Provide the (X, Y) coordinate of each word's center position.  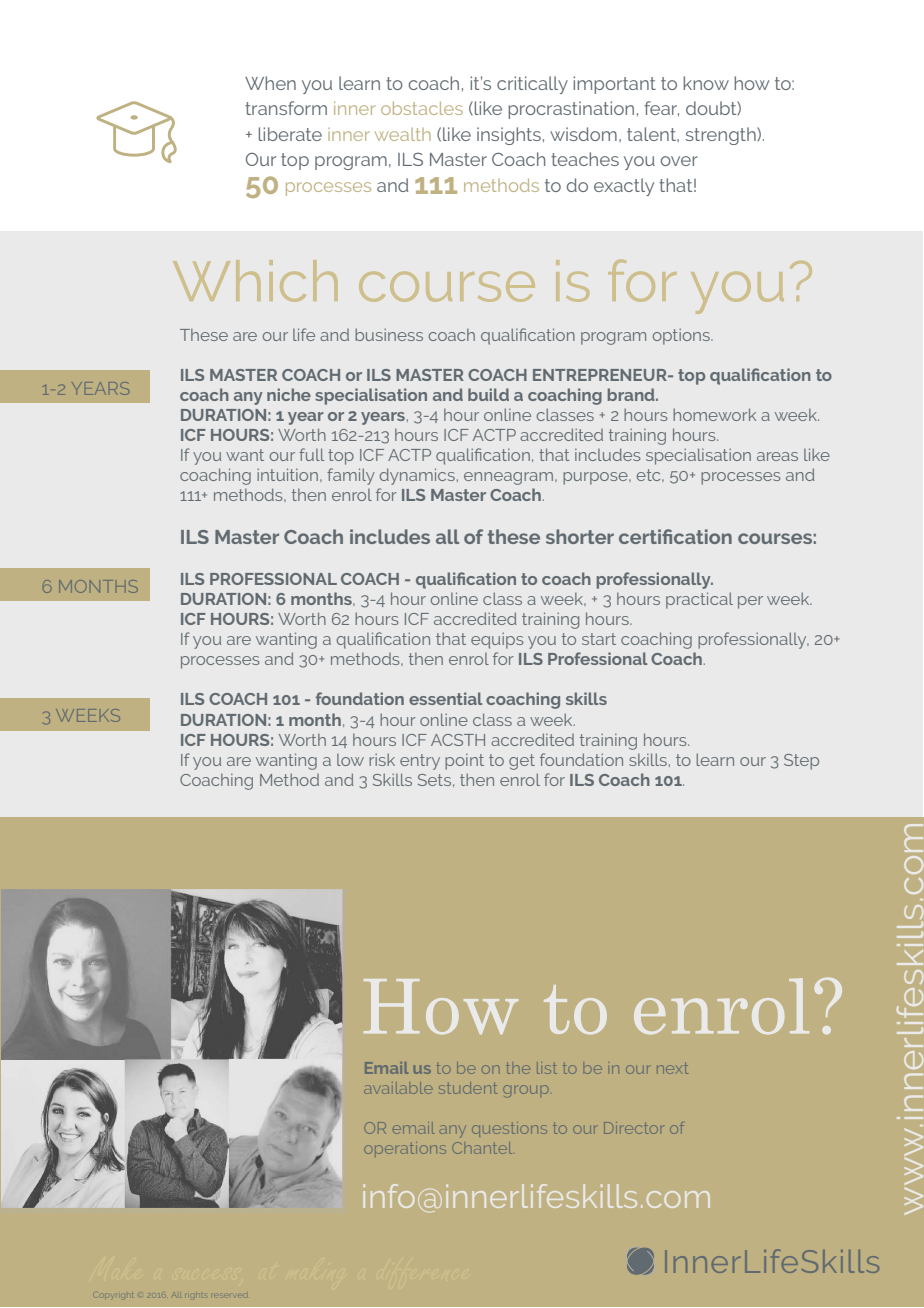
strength (722, 136)
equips (497, 641)
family (351, 476)
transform (286, 108)
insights (509, 136)
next (672, 1068)
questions (509, 1129)
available (398, 1088)
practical (699, 600)
